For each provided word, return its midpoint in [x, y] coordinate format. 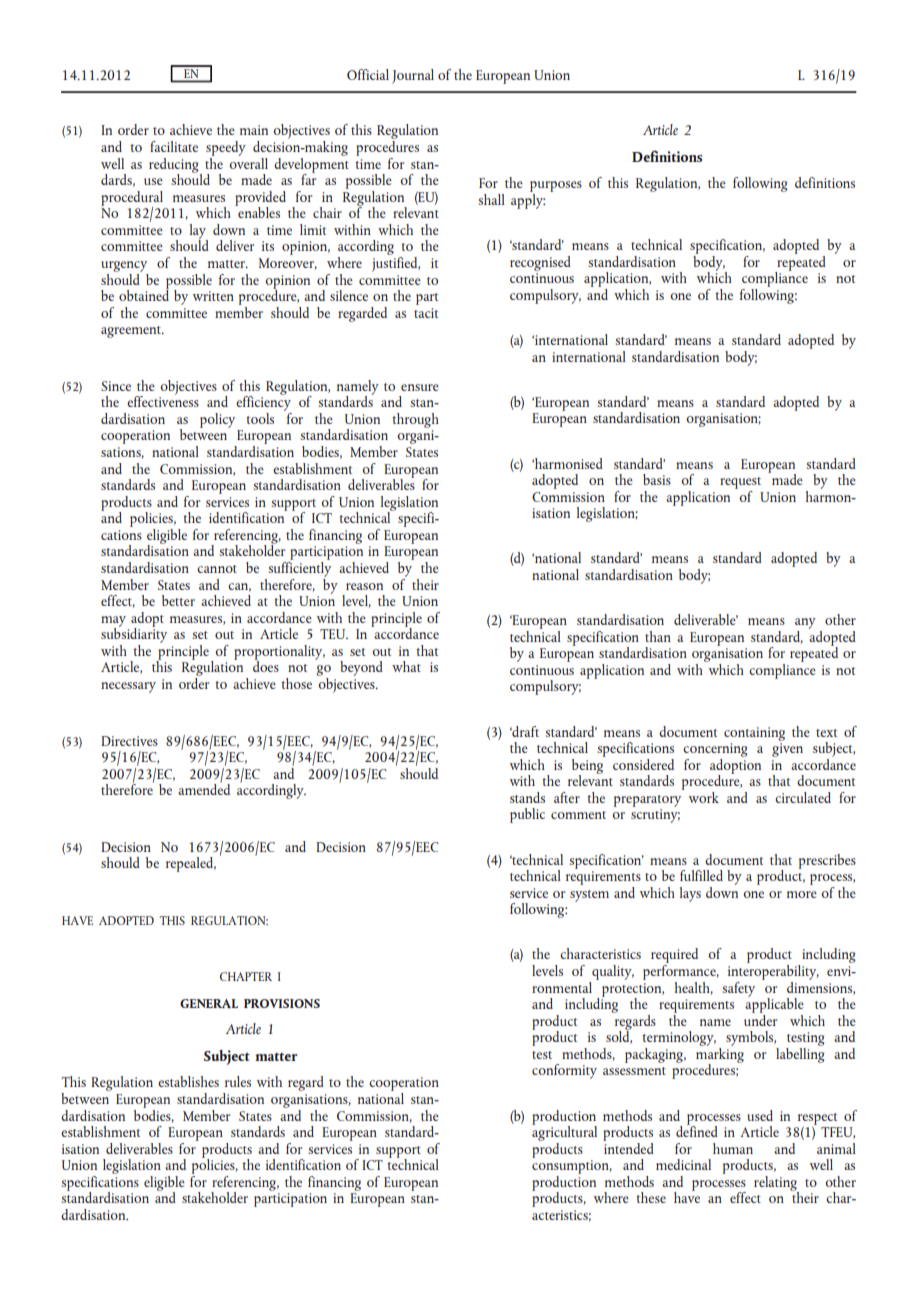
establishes [188, 1081]
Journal [413, 76]
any [805, 623]
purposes [556, 188]
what [406, 666]
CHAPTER [246, 976]
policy [217, 420]
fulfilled [701, 875]
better [178, 600]
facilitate [174, 146]
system [589, 896]
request [740, 483]
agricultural [564, 1132]
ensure [420, 387]
